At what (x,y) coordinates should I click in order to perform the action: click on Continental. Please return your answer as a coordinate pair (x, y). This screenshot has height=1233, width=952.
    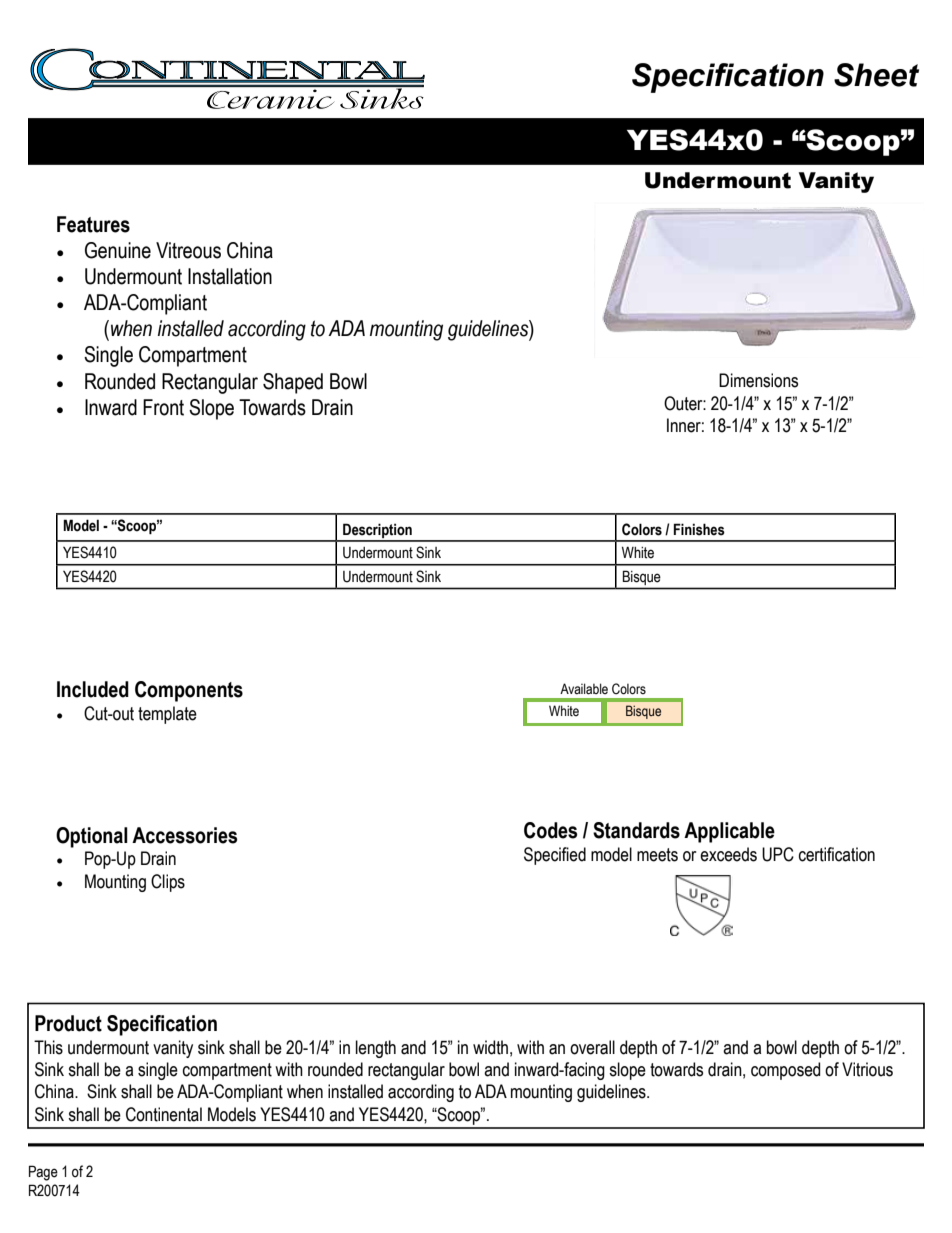
    Looking at the image, I should click on (164, 1114).
